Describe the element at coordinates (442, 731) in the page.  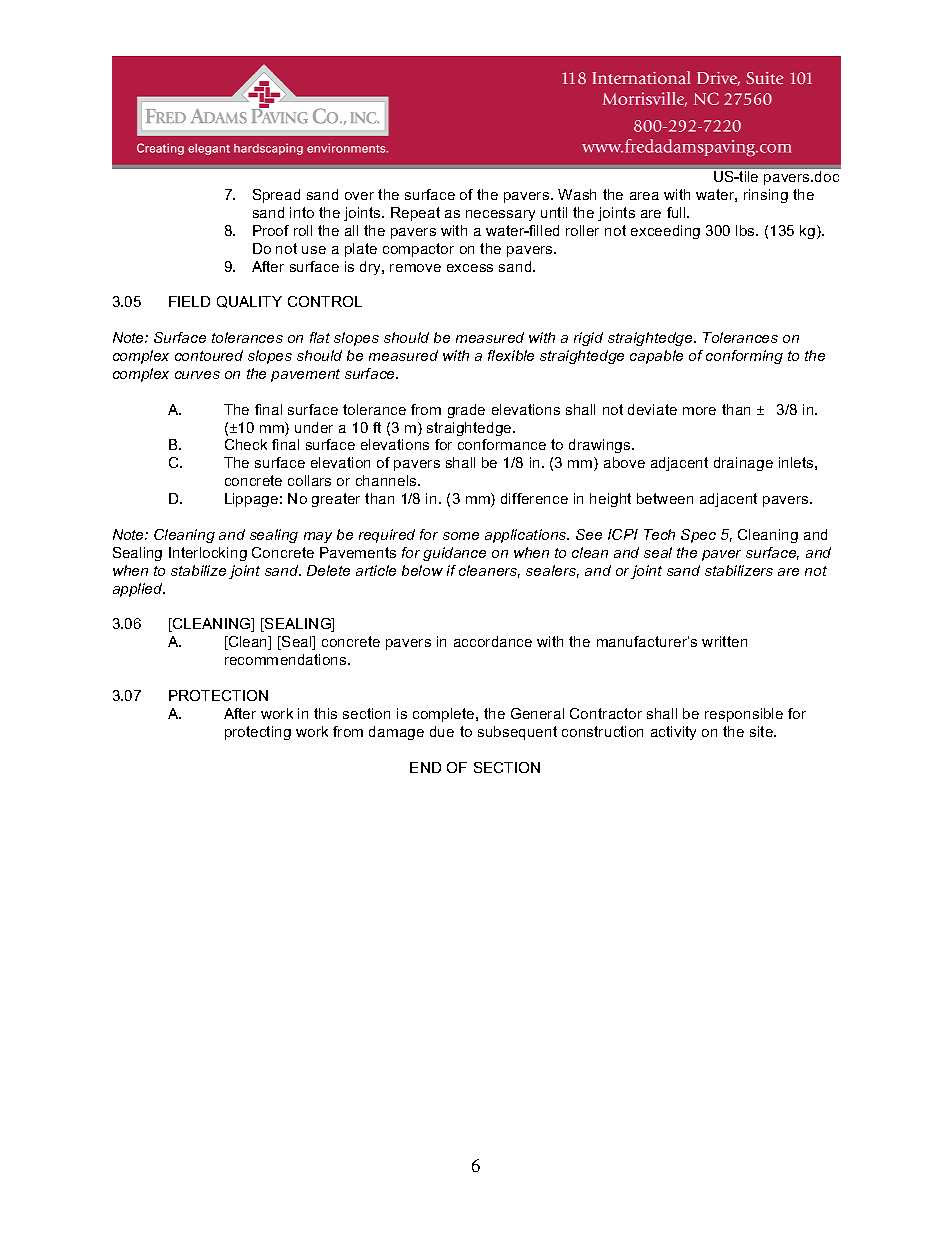
I see `due` at that location.
